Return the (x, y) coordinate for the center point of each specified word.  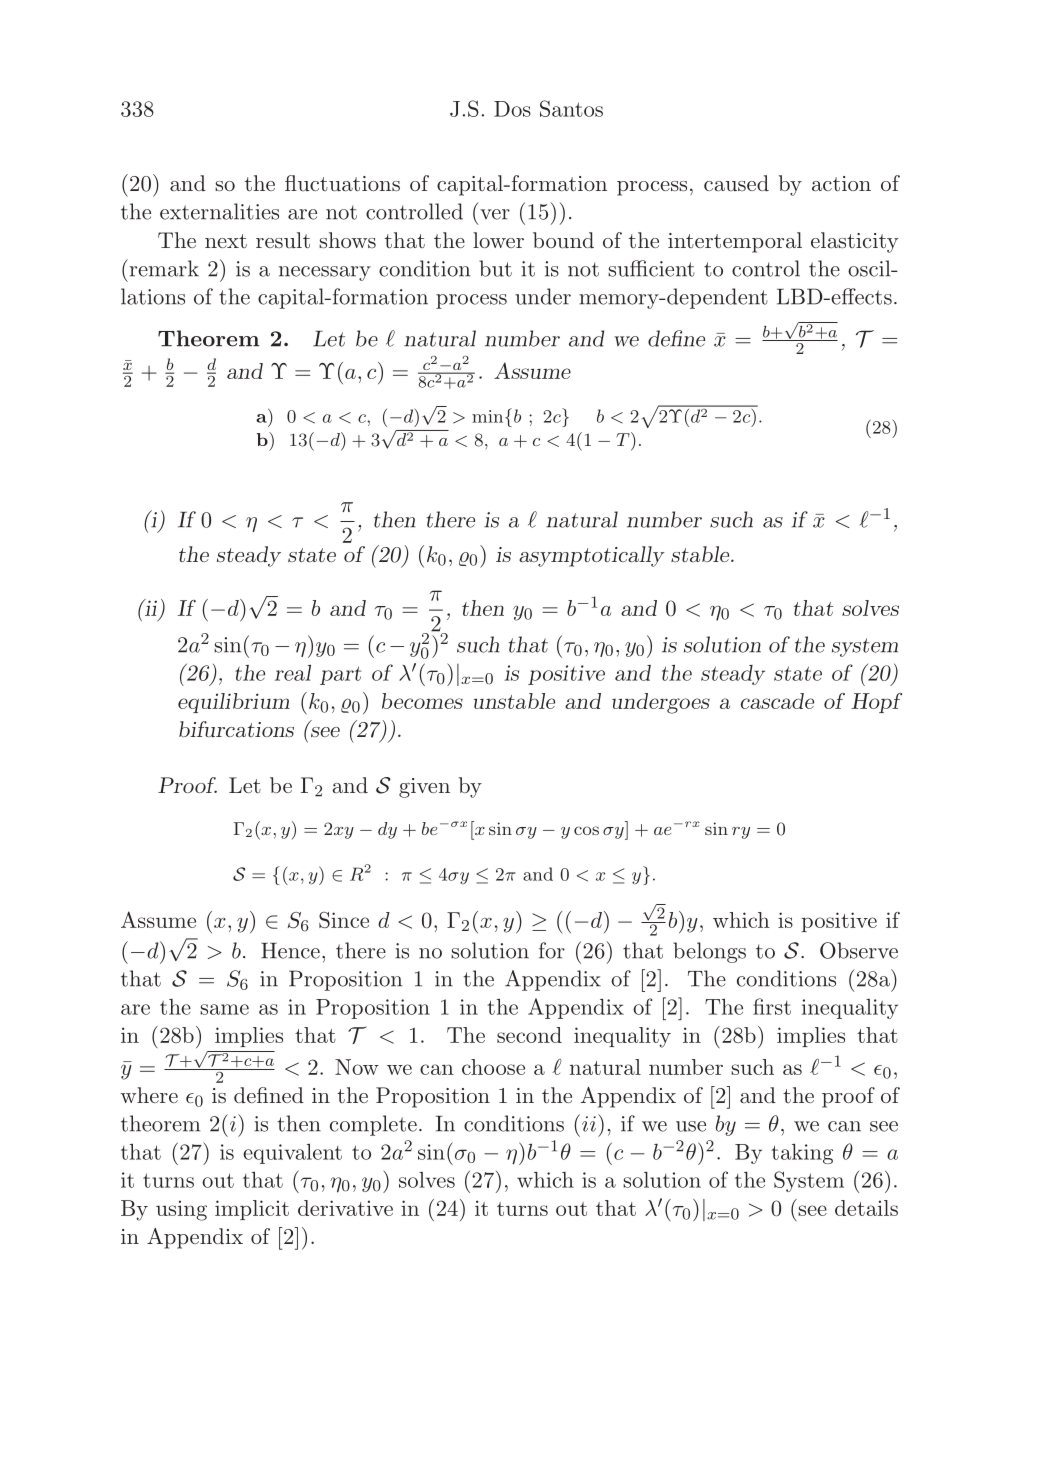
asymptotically (592, 556)
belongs (709, 952)
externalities (219, 211)
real (293, 673)
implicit (252, 1210)
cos (586, 830)
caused (736, 183)
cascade (777, 701)
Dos (512, 109)
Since (344, 920)
